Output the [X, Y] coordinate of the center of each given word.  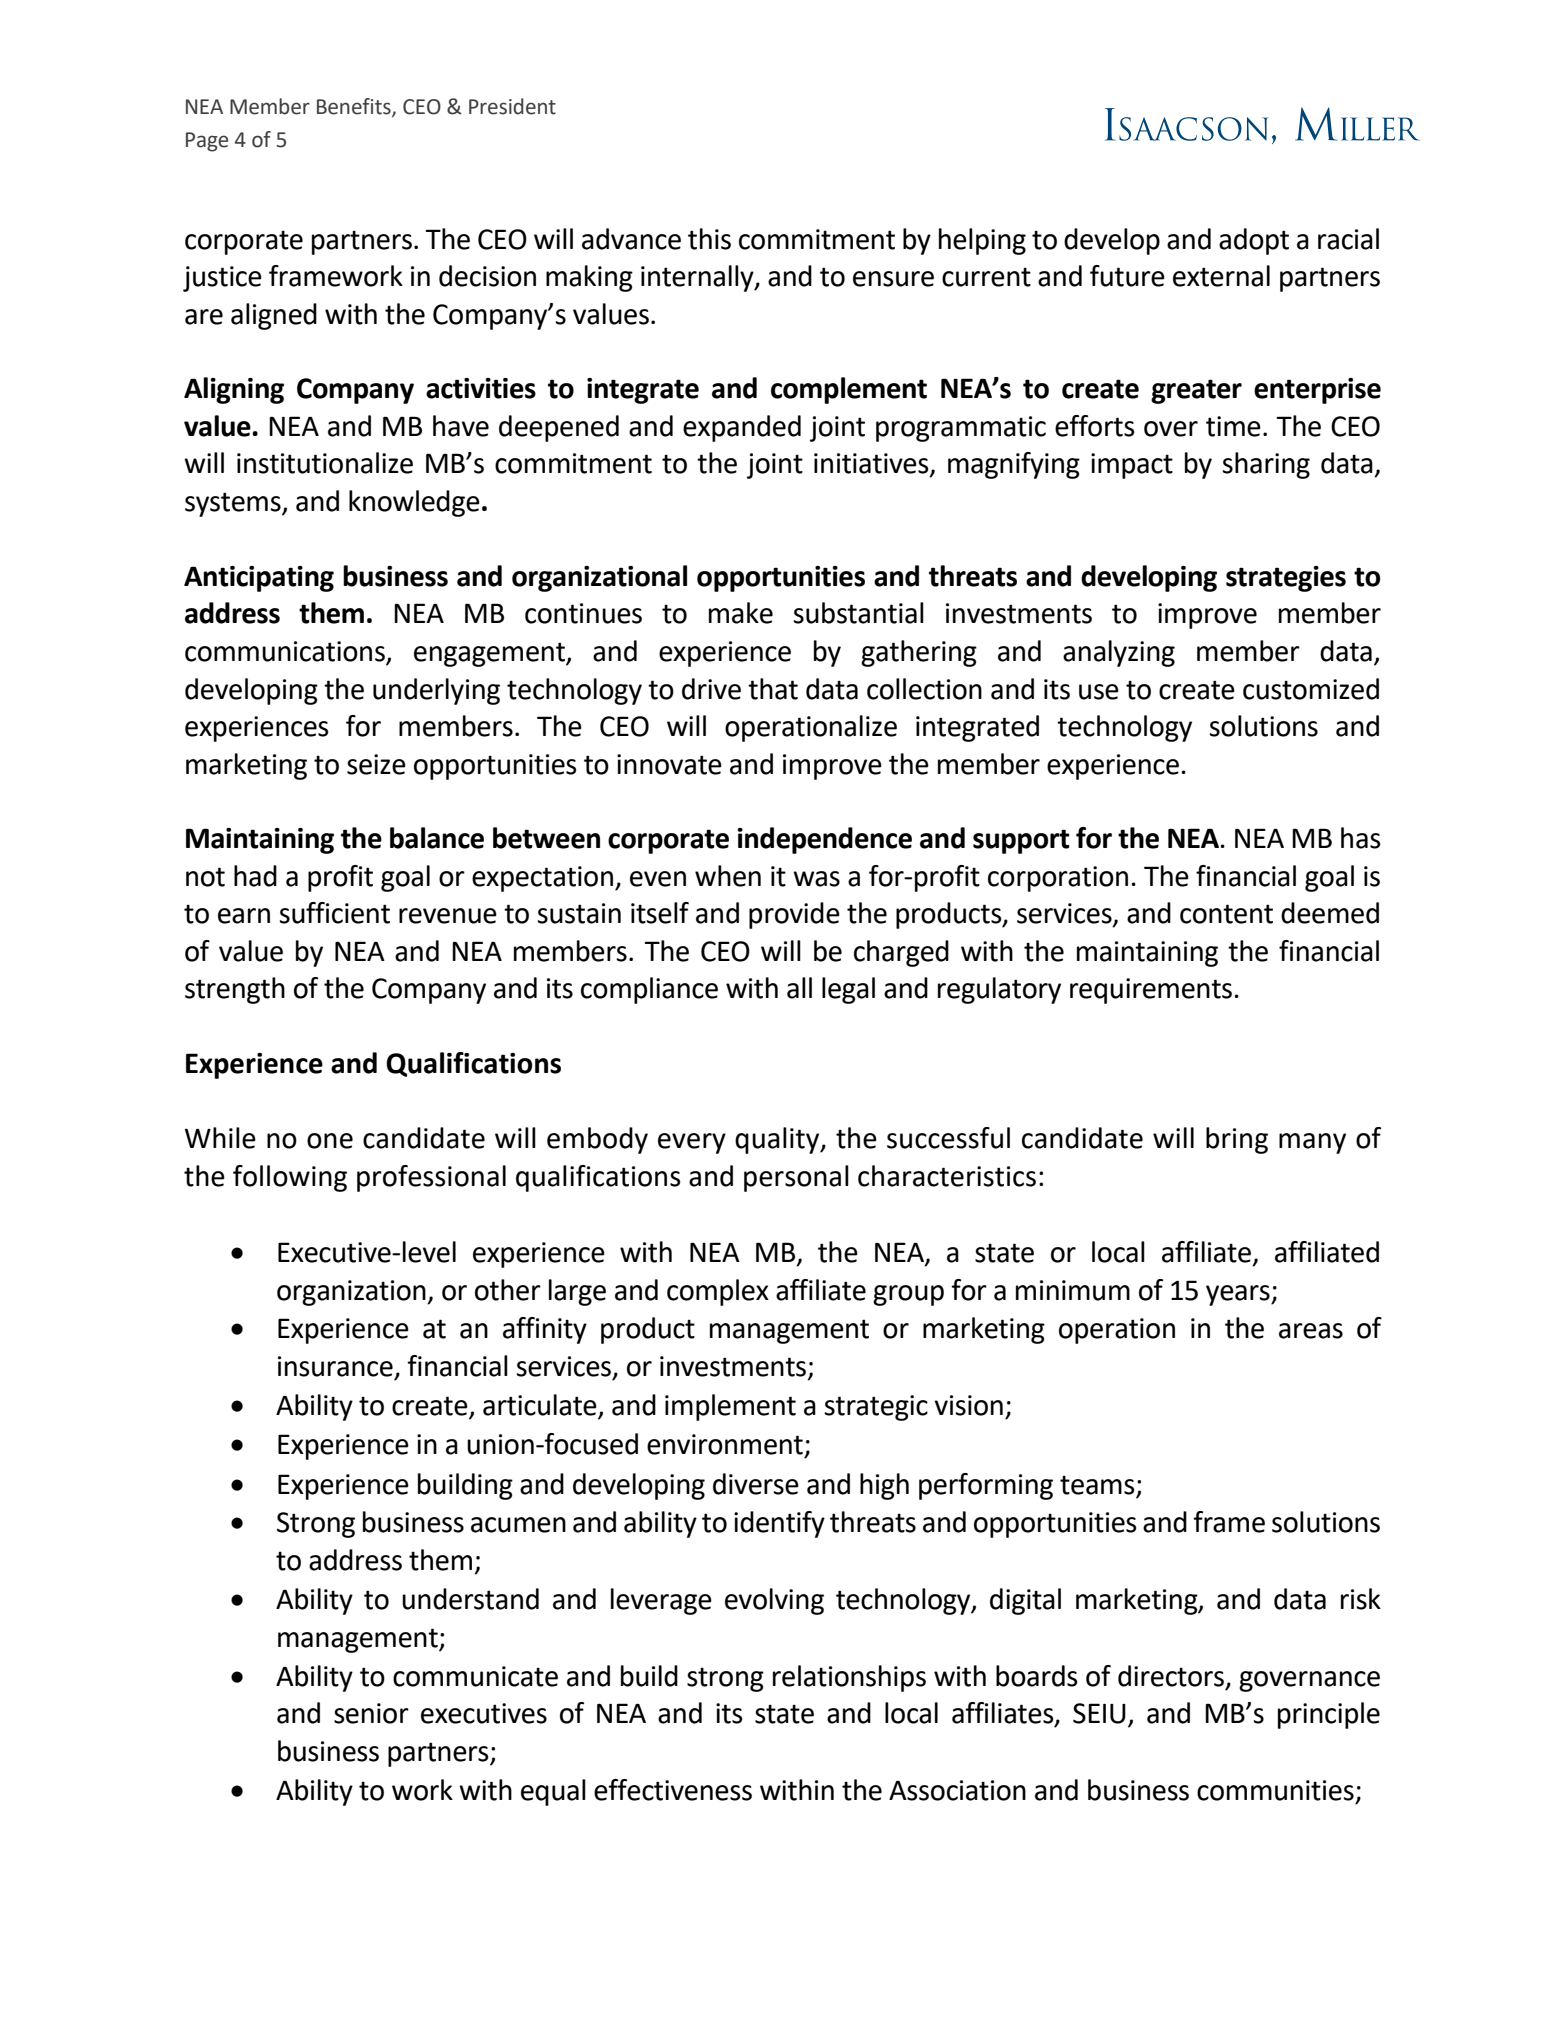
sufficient [334, 913]
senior [371, 1713]
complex [718, 1292]
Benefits [355, 107]
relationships [849, 1678]
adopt [1254, 241]
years [1239, 1295]
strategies [1286, 579]
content [1226, 914]
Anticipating [259, 579]
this [709, 239]
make [741, 613]
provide [794, 915]
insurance [335, 1366]
